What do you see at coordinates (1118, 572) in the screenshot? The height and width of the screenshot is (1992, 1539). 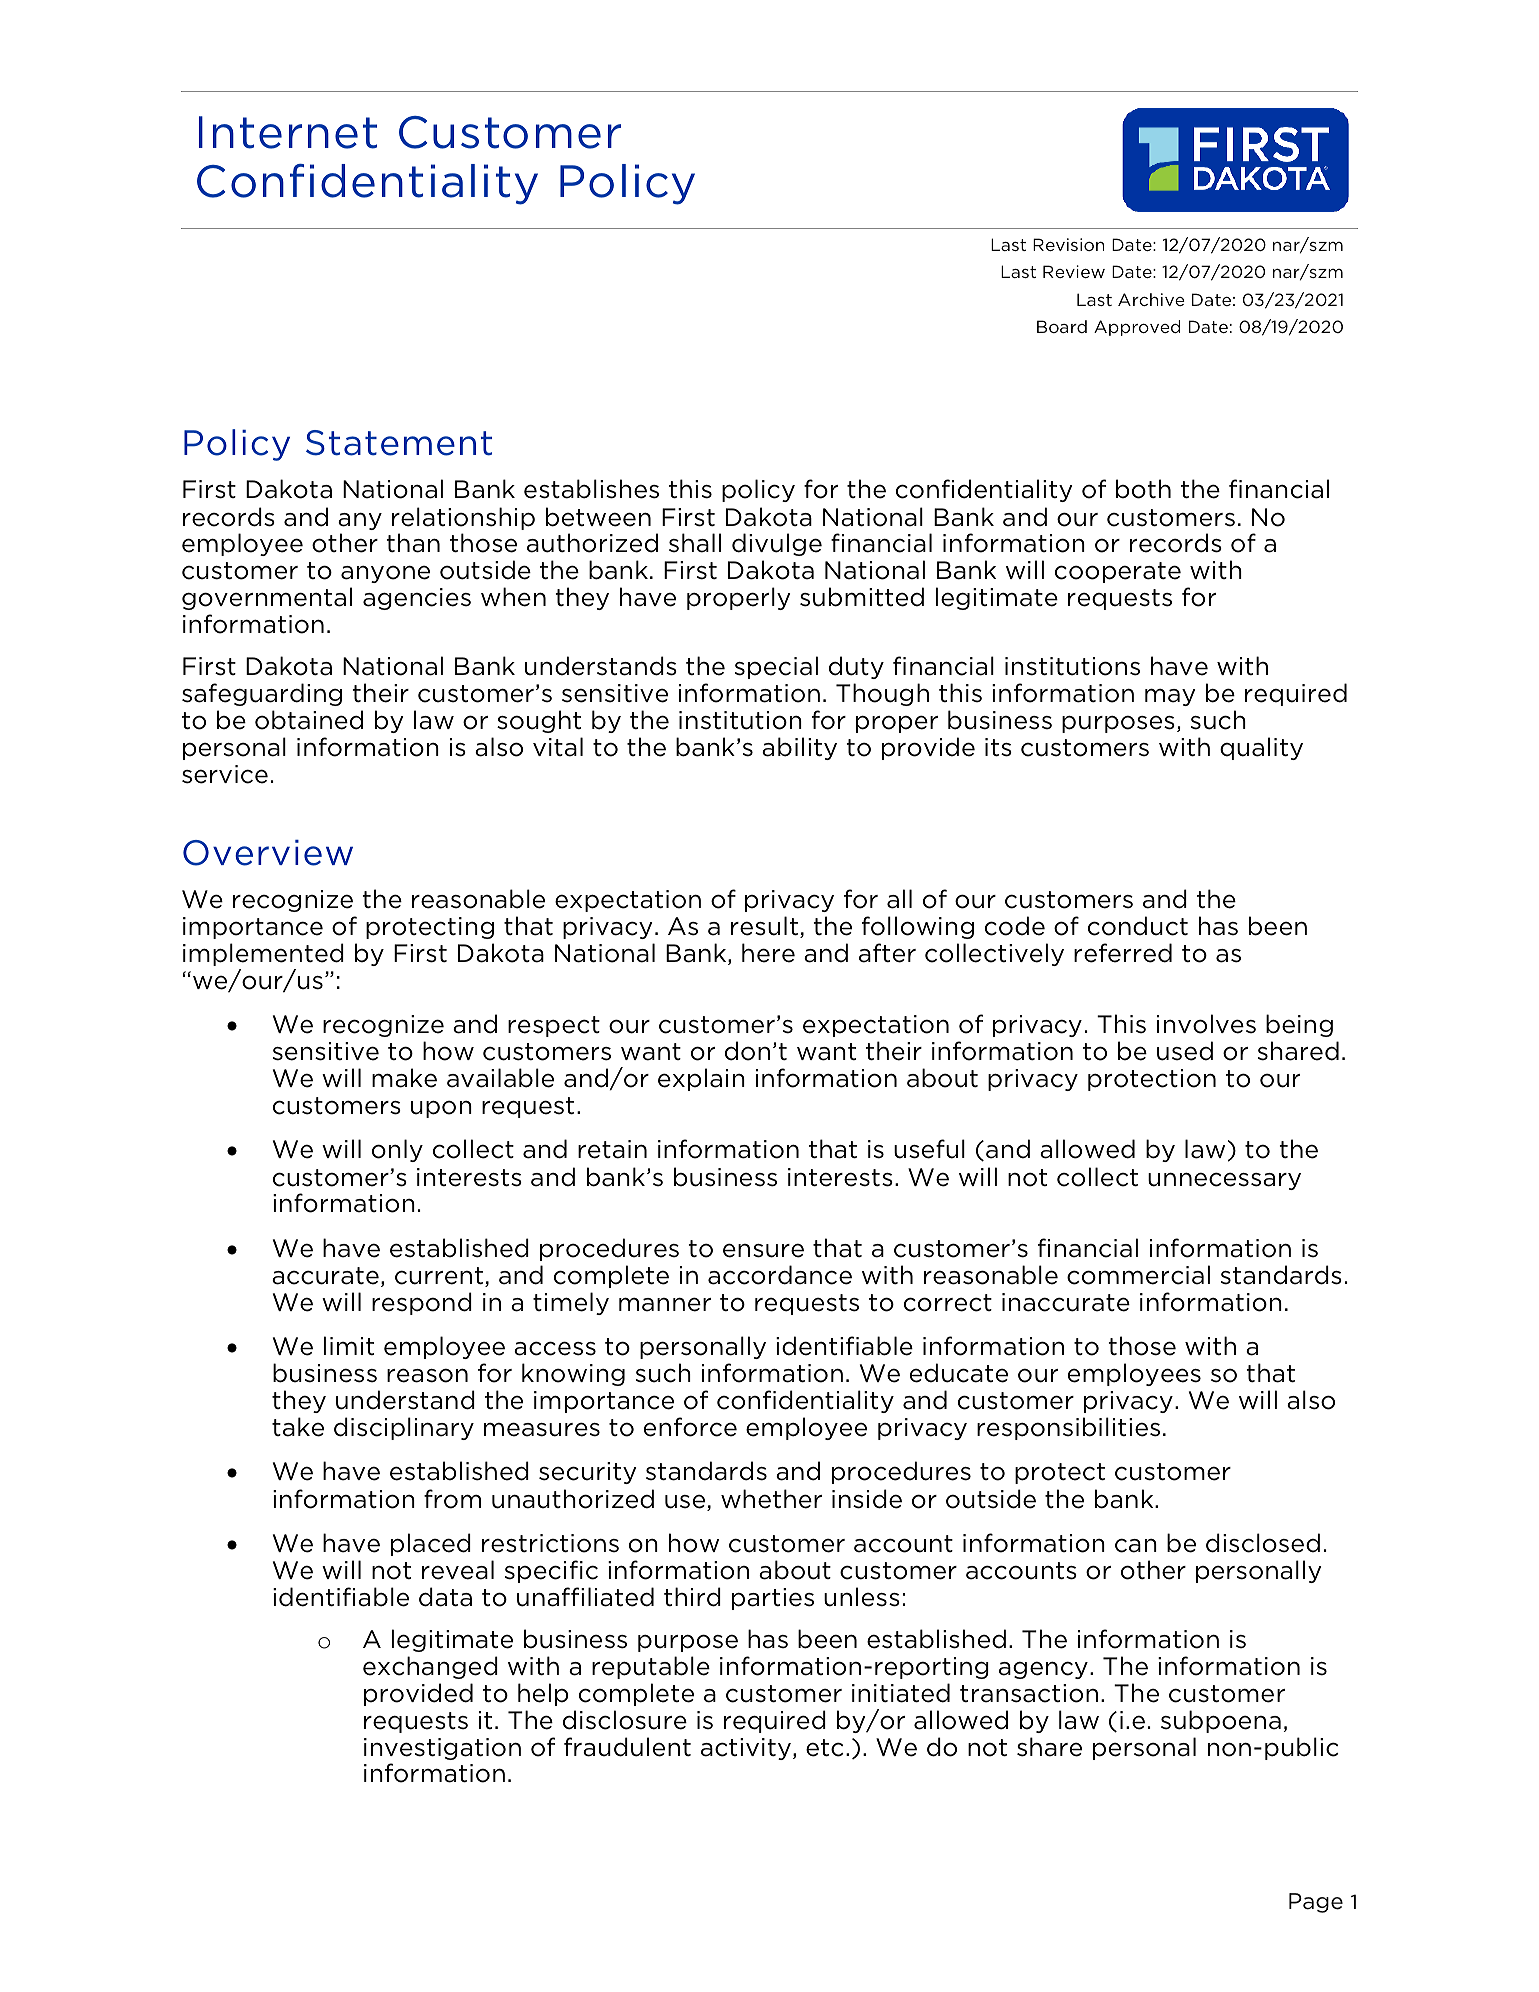 I see `cooperate` at bounding box center [1118, 572].
